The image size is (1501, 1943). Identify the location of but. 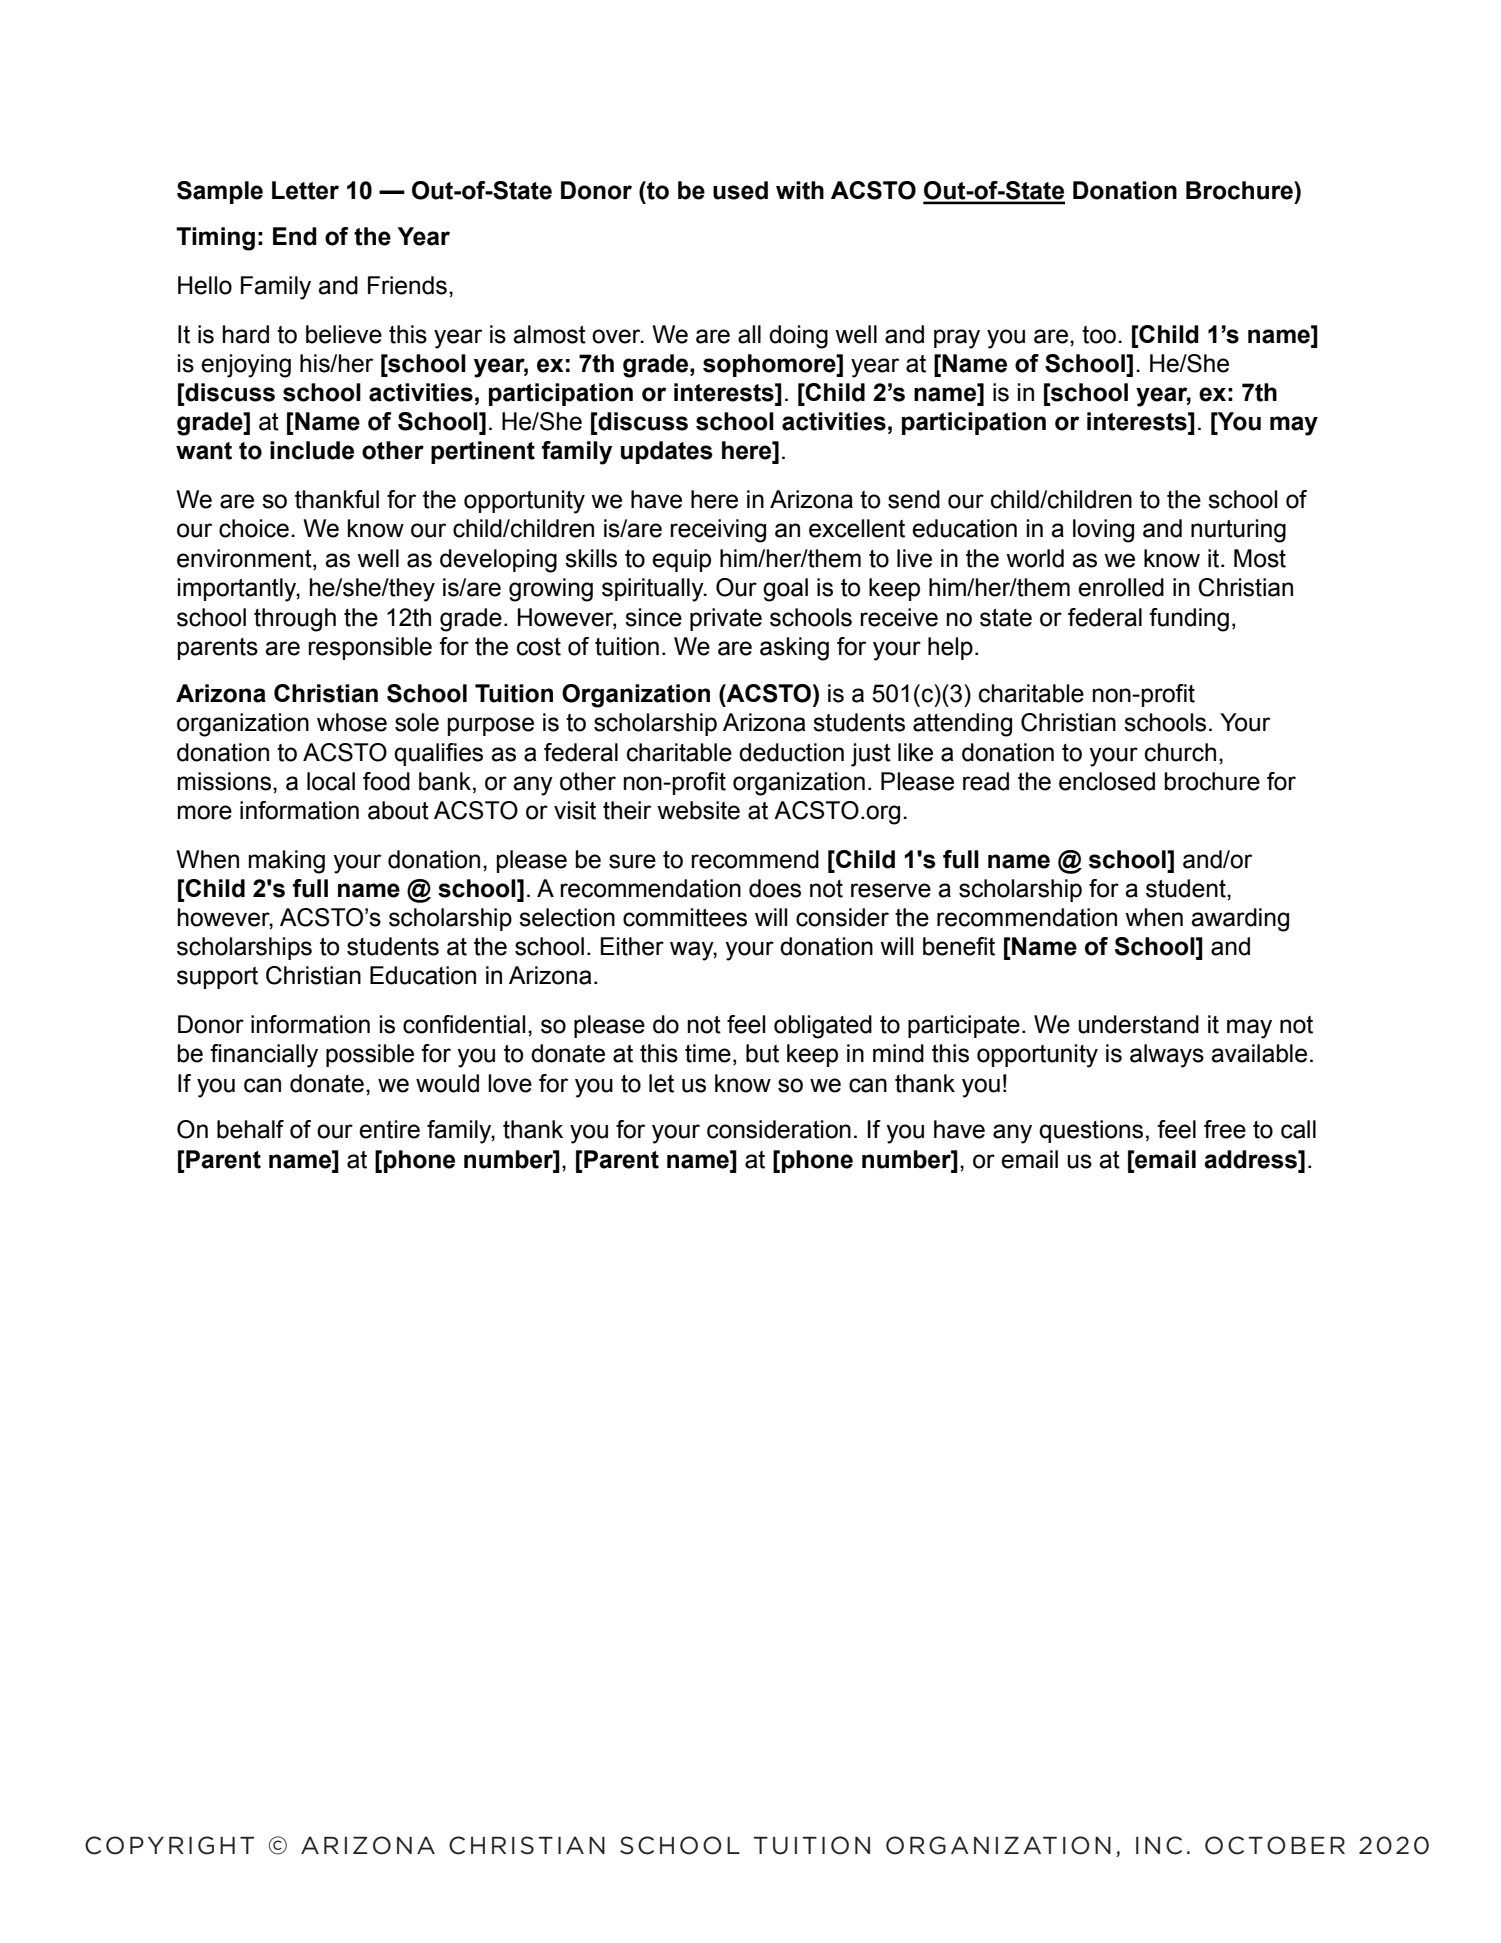
(762, 1053).
